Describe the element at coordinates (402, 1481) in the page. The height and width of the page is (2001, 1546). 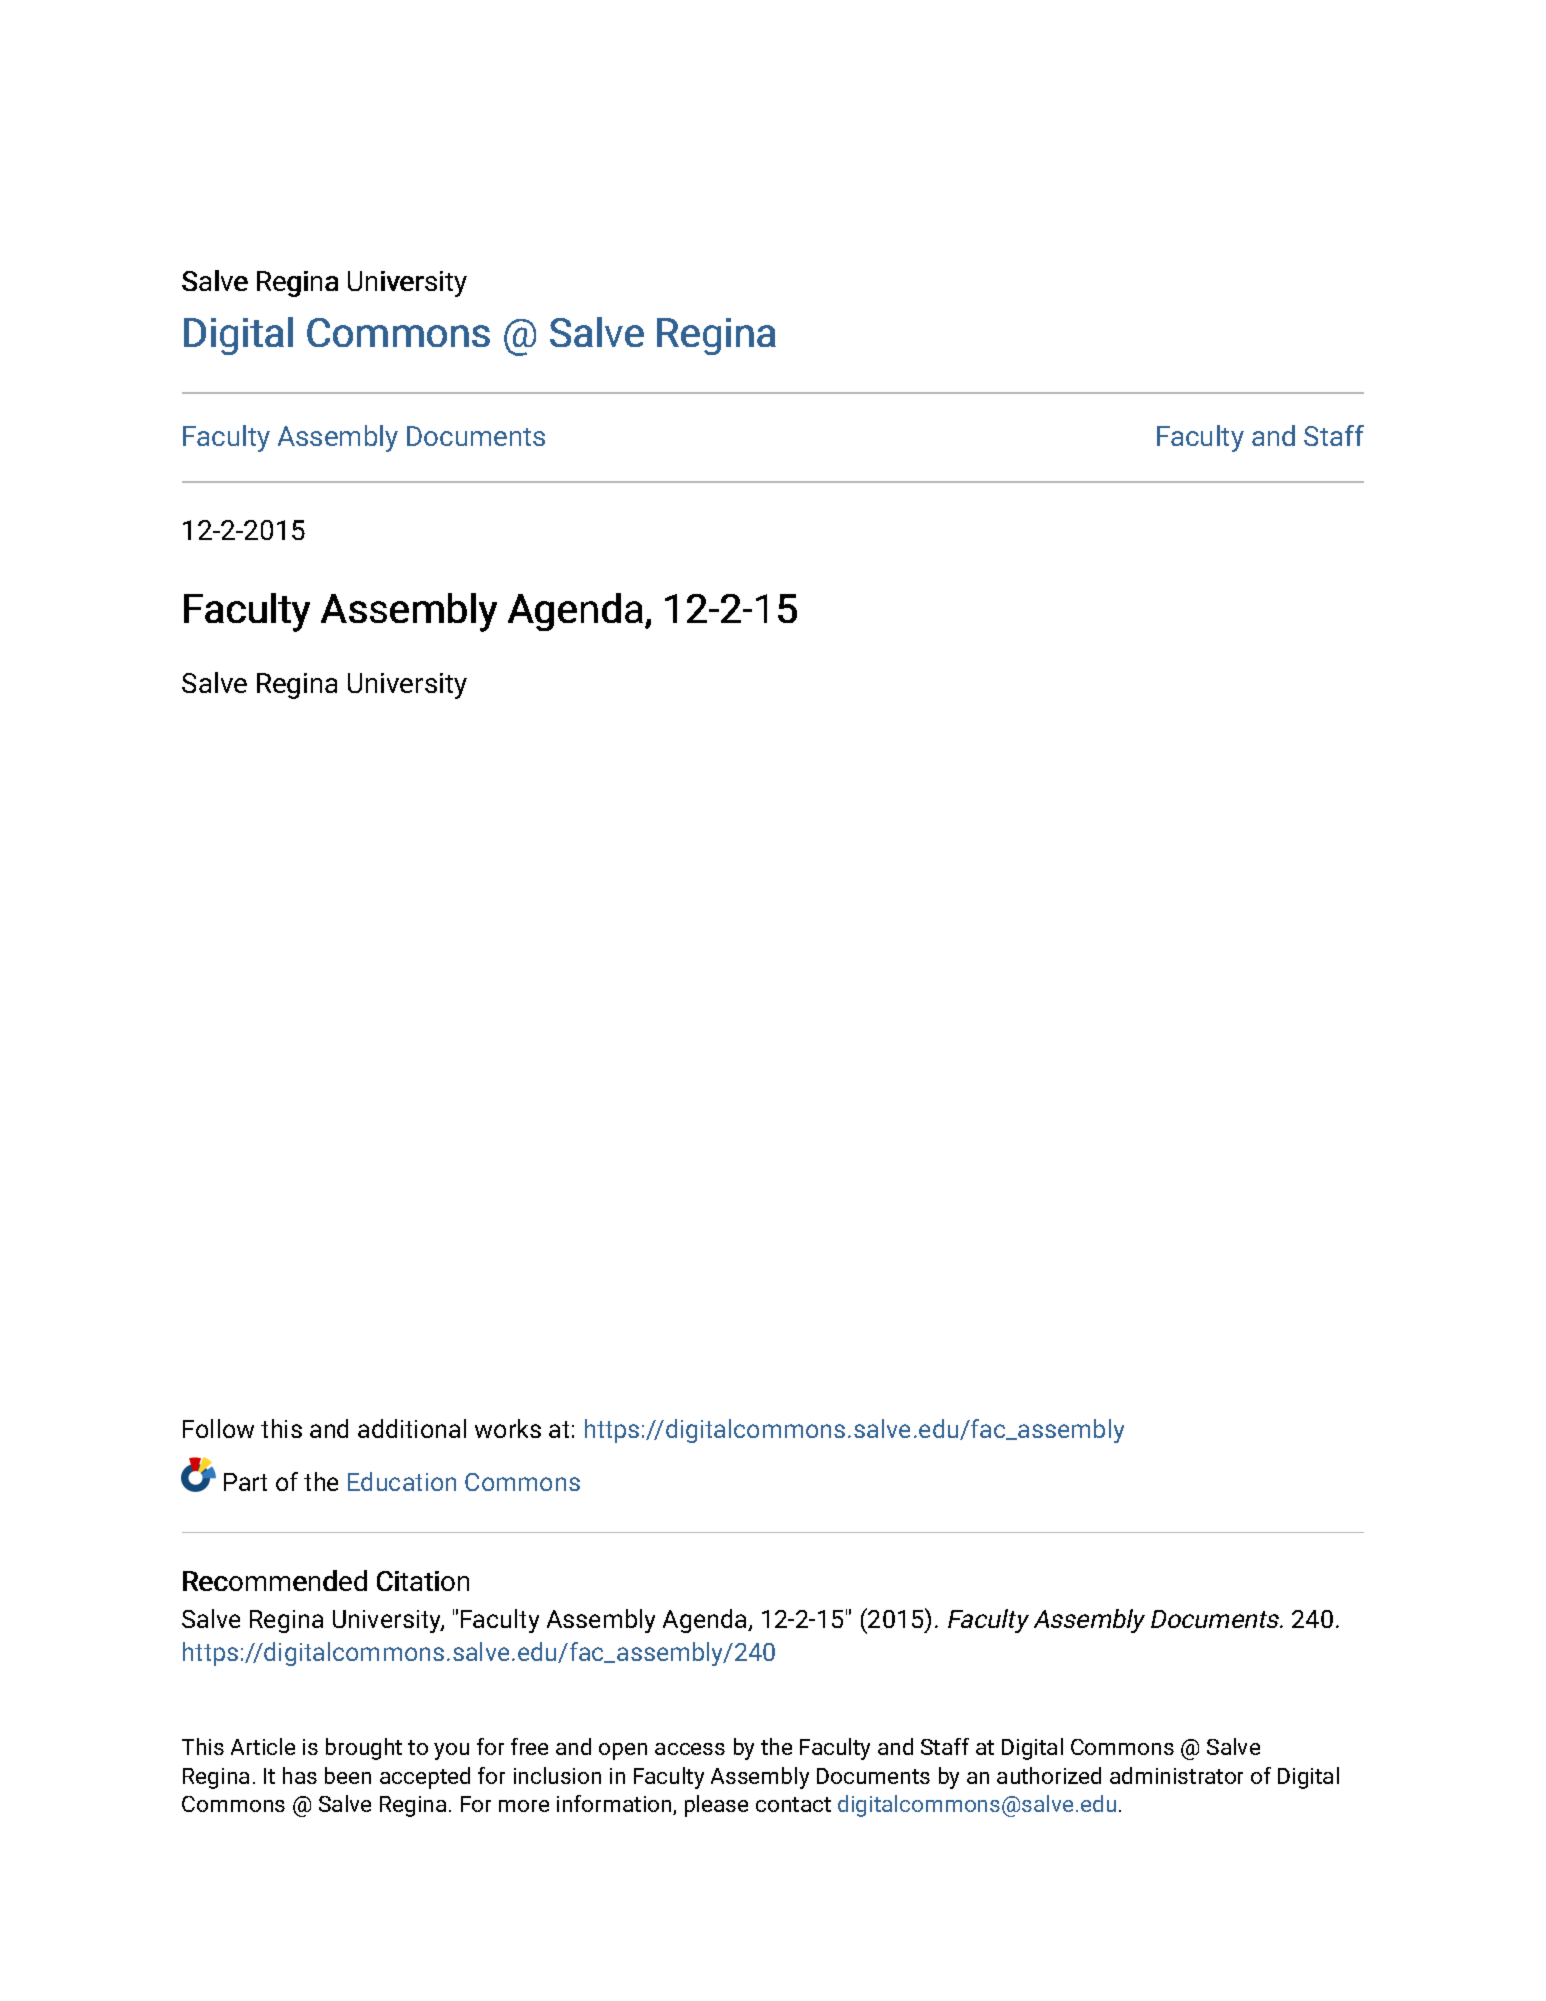
I see `Education` at that location.
